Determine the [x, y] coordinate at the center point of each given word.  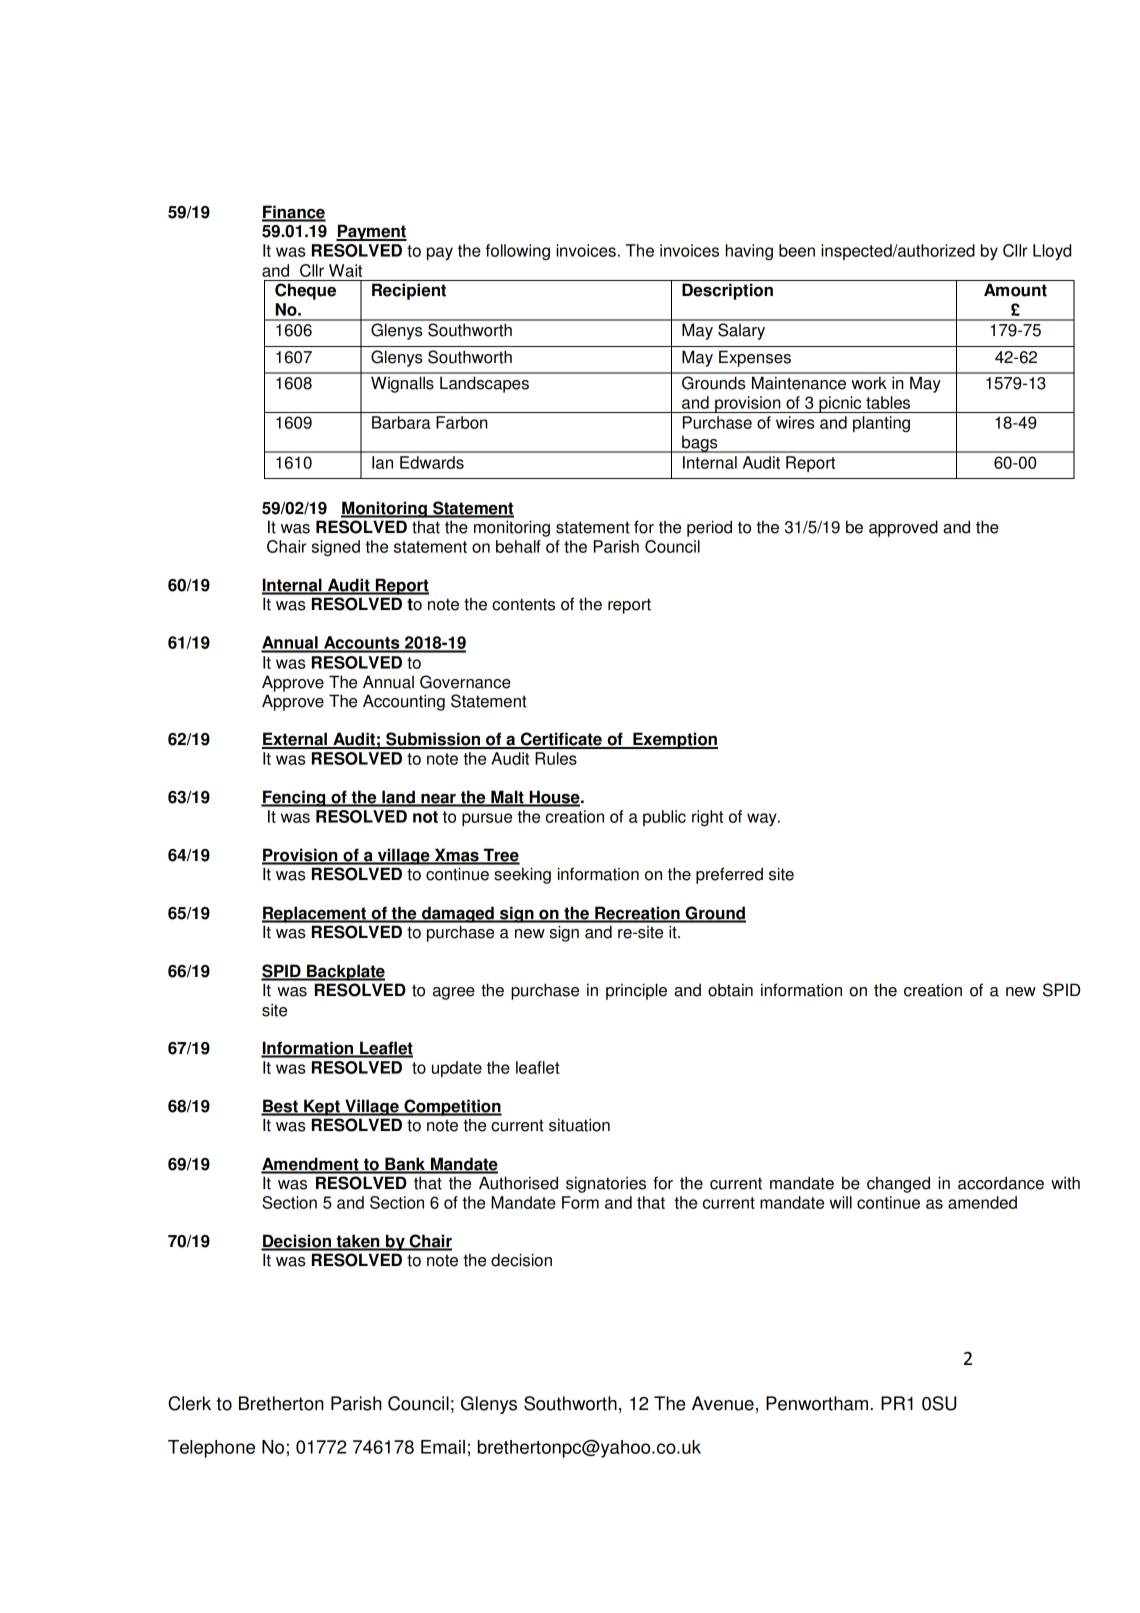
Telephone [211, 1449]
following [518, 252]
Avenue [723, 1403]
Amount [1015, 290]
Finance [294, 213]
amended [982, 1202]
